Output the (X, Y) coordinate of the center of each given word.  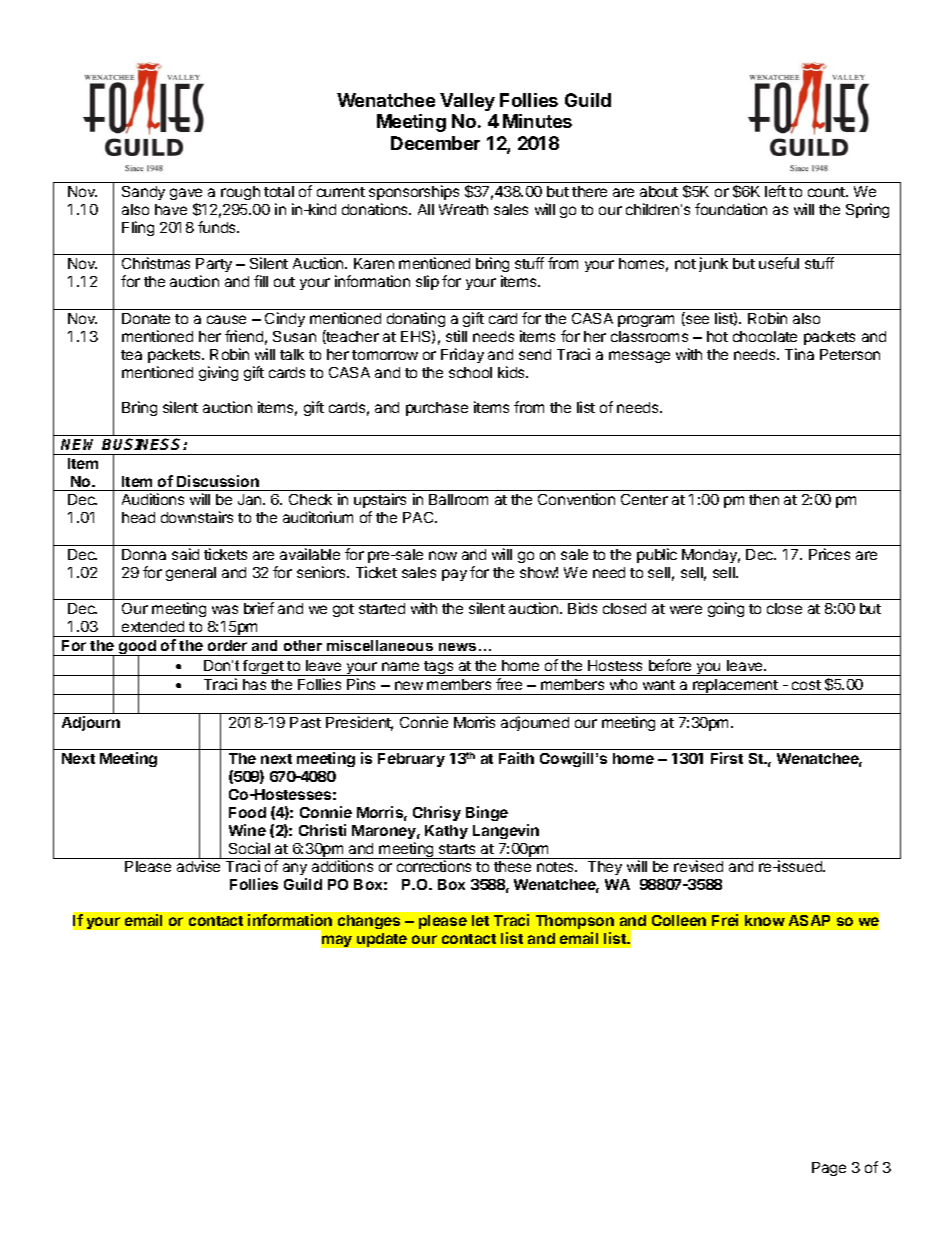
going (726, 609)
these (512, 866)
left (775, 191)
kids (513, 372)
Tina (799, 354)
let (480, 920)
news (457, 647)
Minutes (537, 121)
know (765, 920)
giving (218, 373)
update (382, 940)
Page (829, 1169)
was (225, 609)
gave (186, 194)
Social (249, 848)
